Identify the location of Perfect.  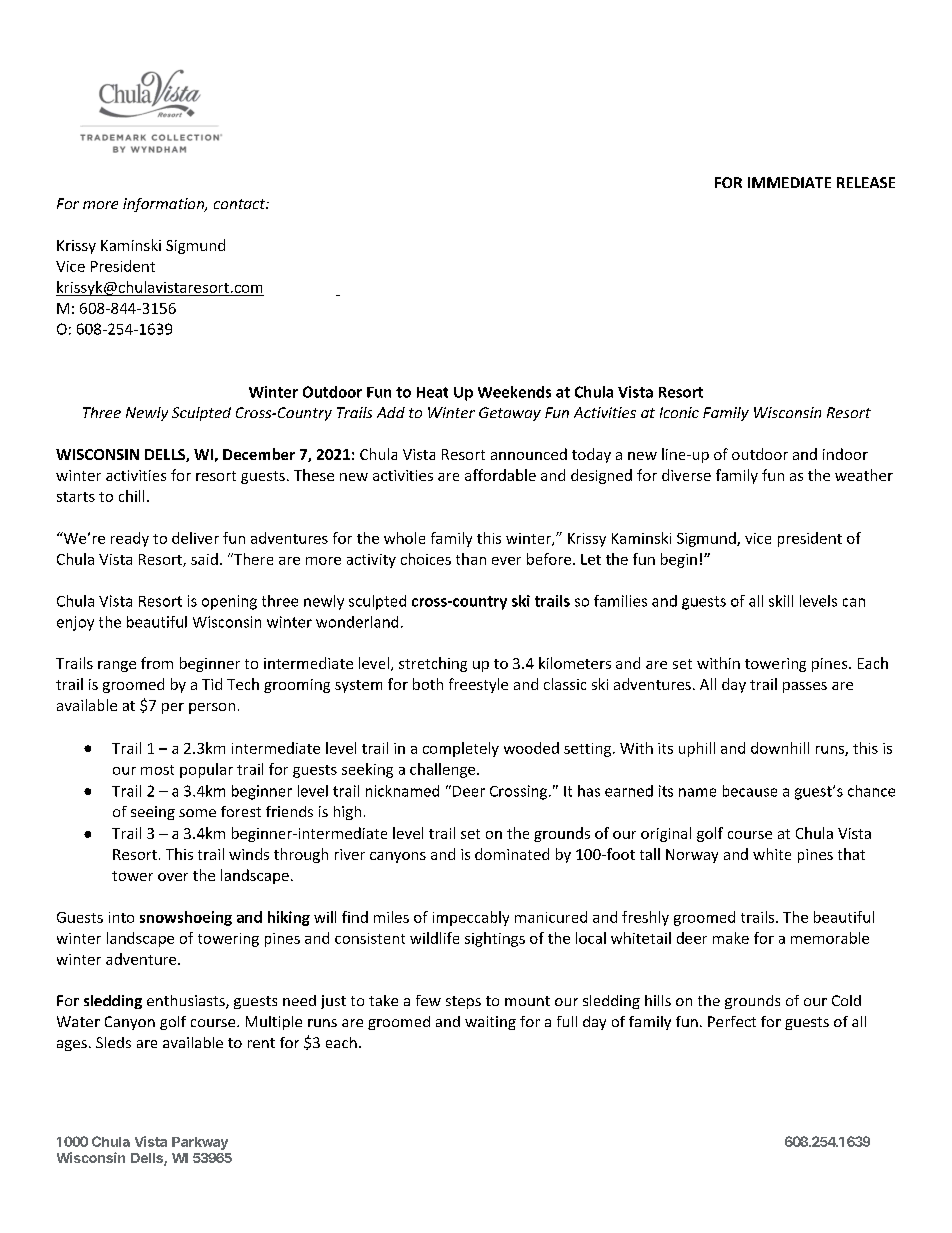
(732, 1021).
